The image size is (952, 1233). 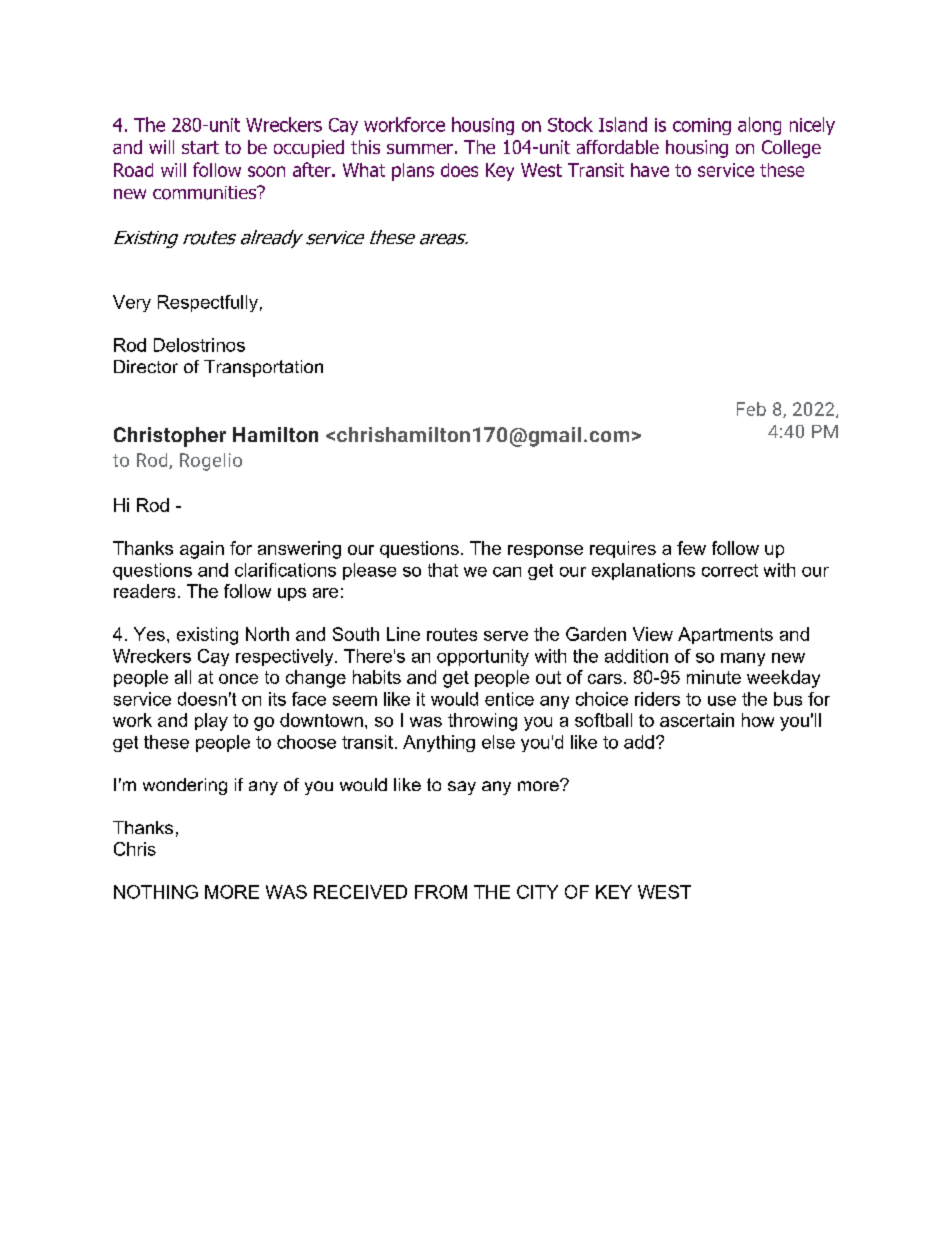 What do you see at coordinates (691, 548) in the screenshot?
I see `few` at bounding box center [691, 548].
